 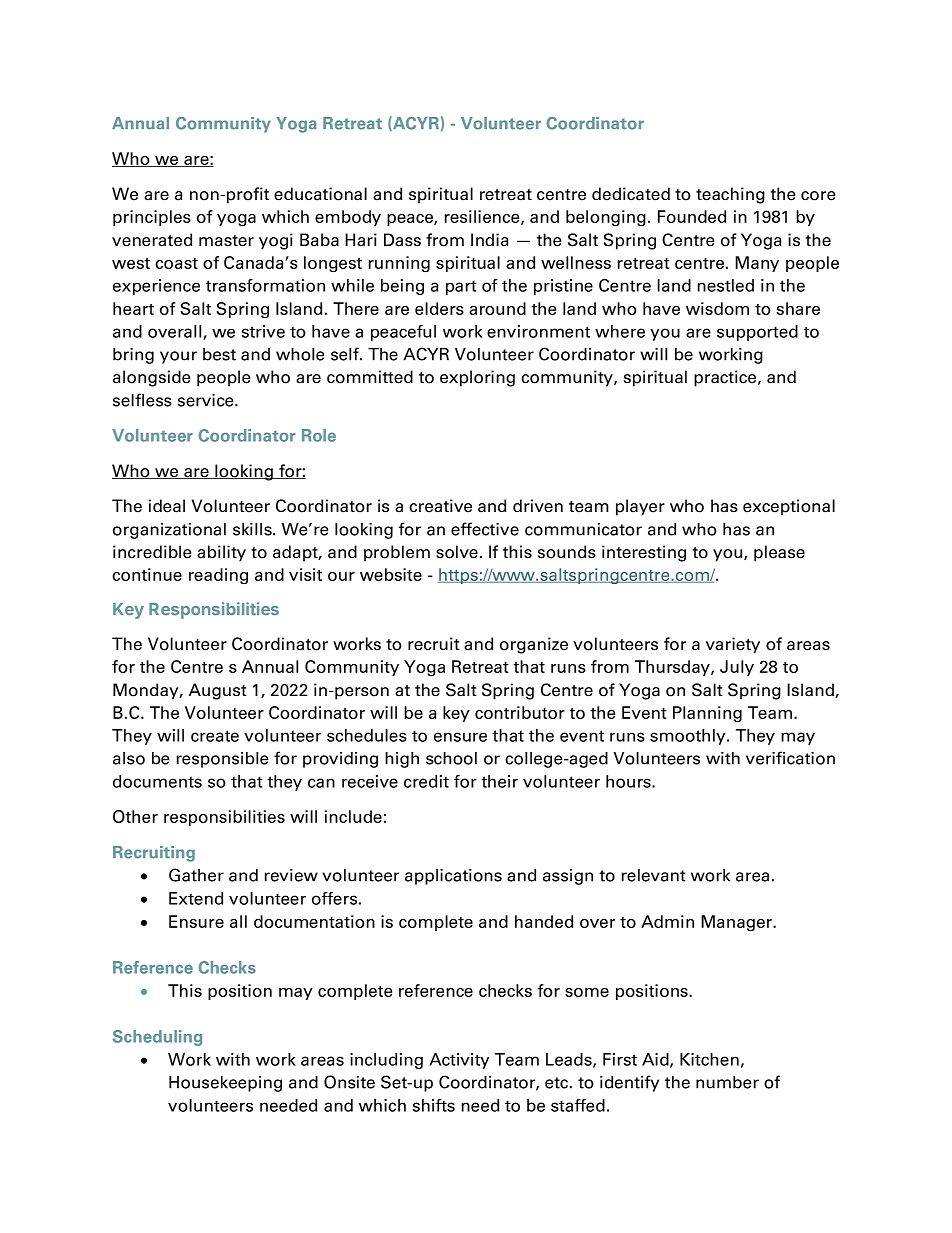 I want to click on Housekeeping, so click(x=225, y=1083).
